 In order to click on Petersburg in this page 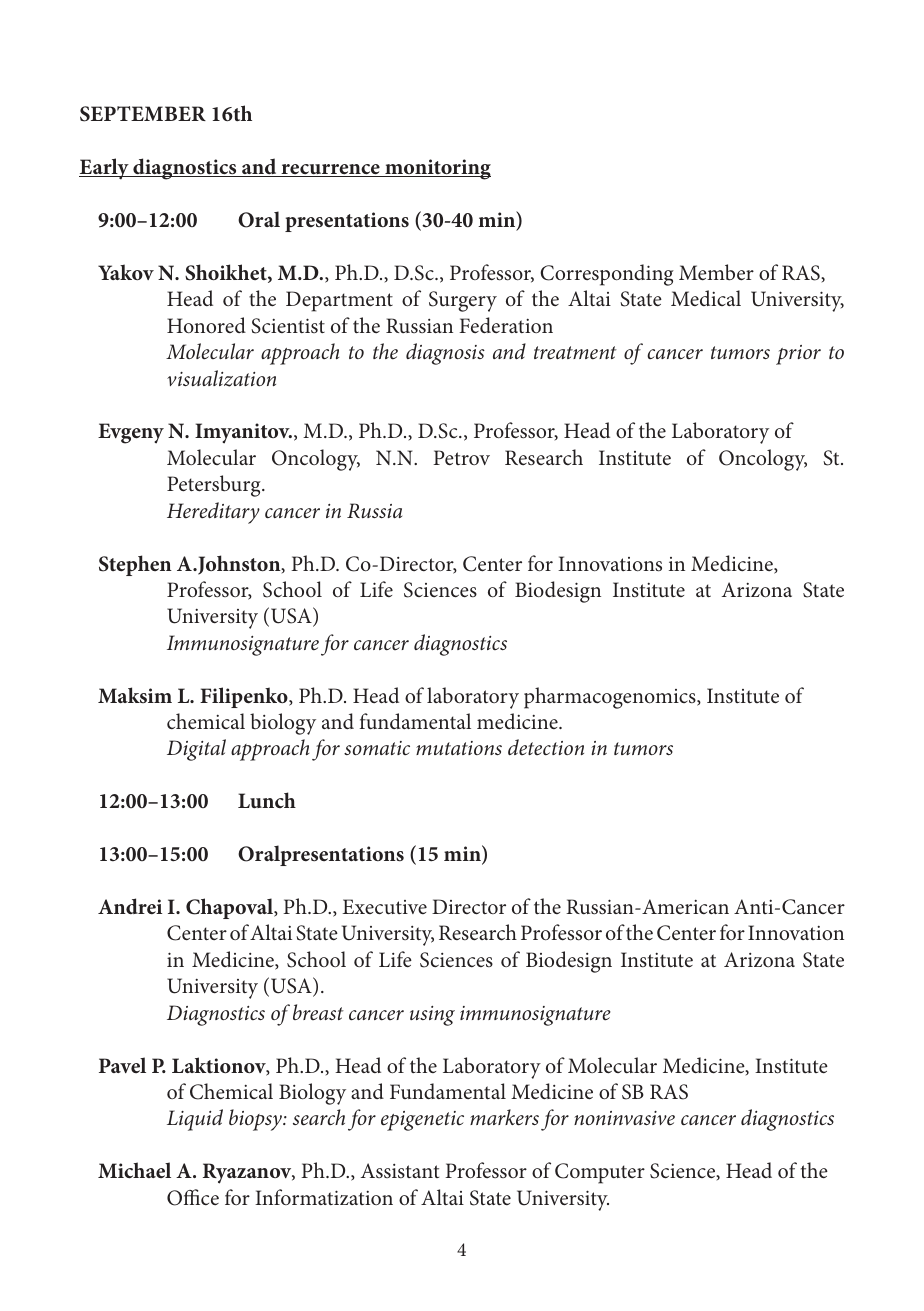, I will do `click(215, 486)`.
